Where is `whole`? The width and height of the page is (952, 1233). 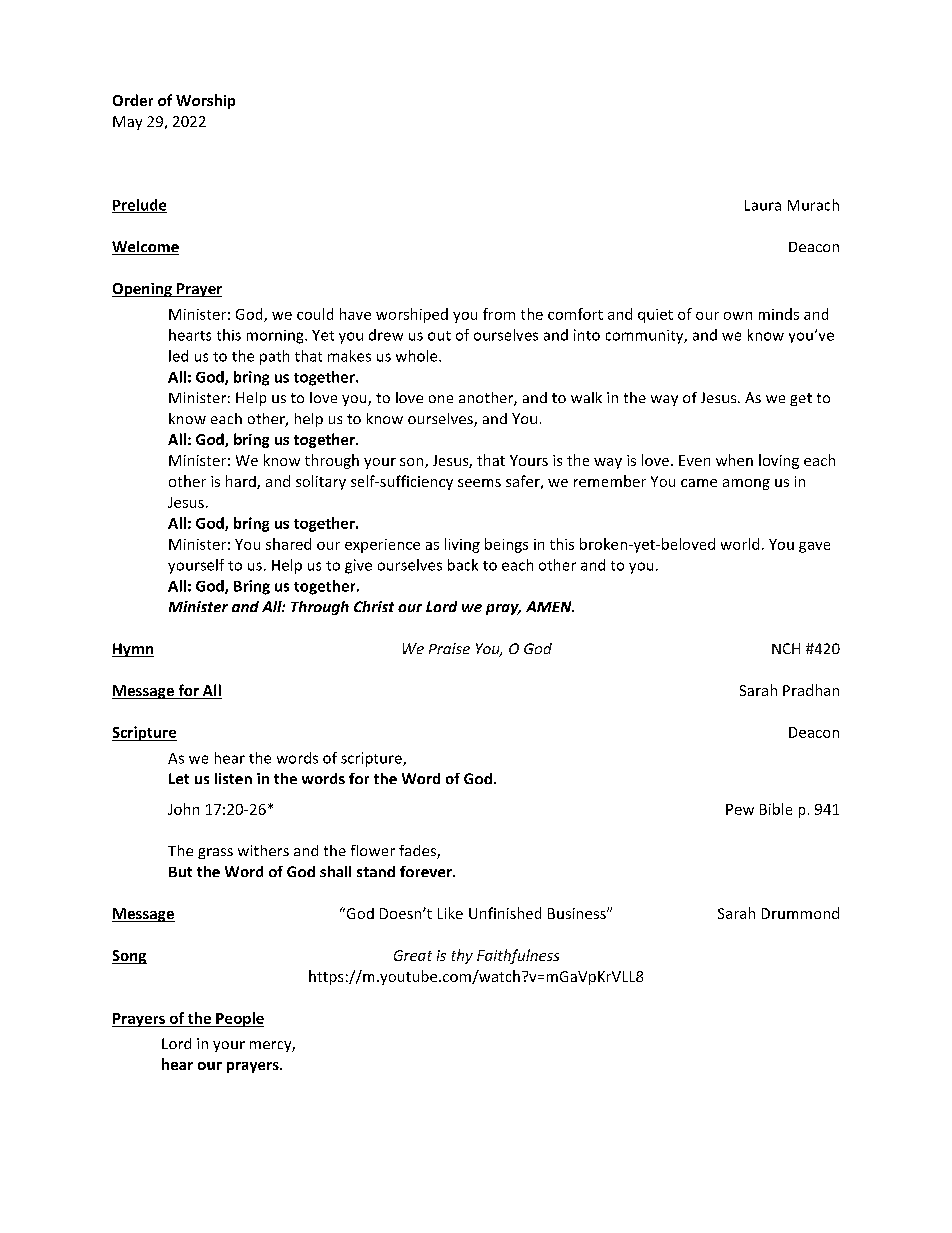
whole is located at coordinates (418, 356).
